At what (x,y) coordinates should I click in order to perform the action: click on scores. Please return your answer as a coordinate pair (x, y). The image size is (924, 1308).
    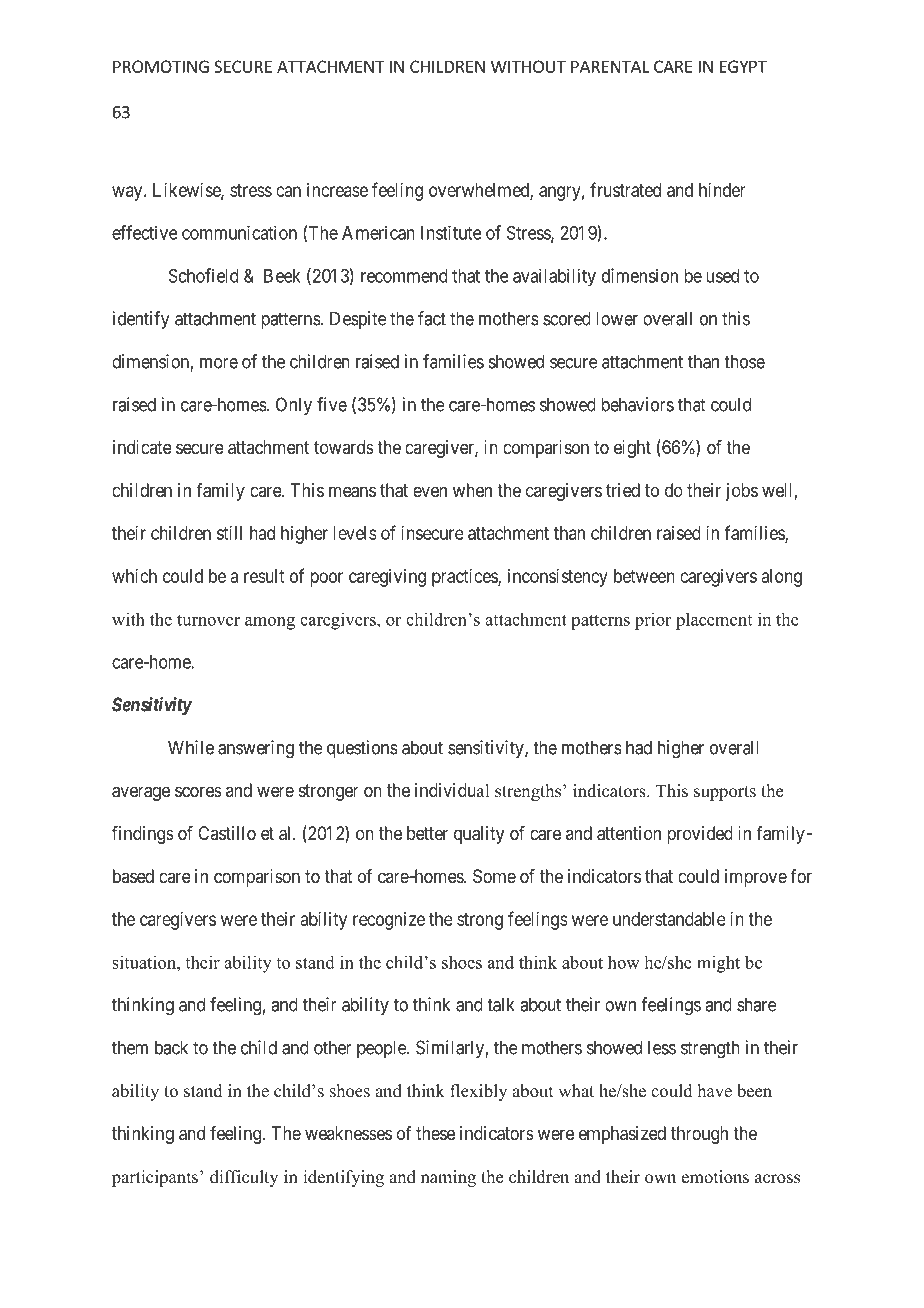
    Looking at the image, I should click on (198, 791).
